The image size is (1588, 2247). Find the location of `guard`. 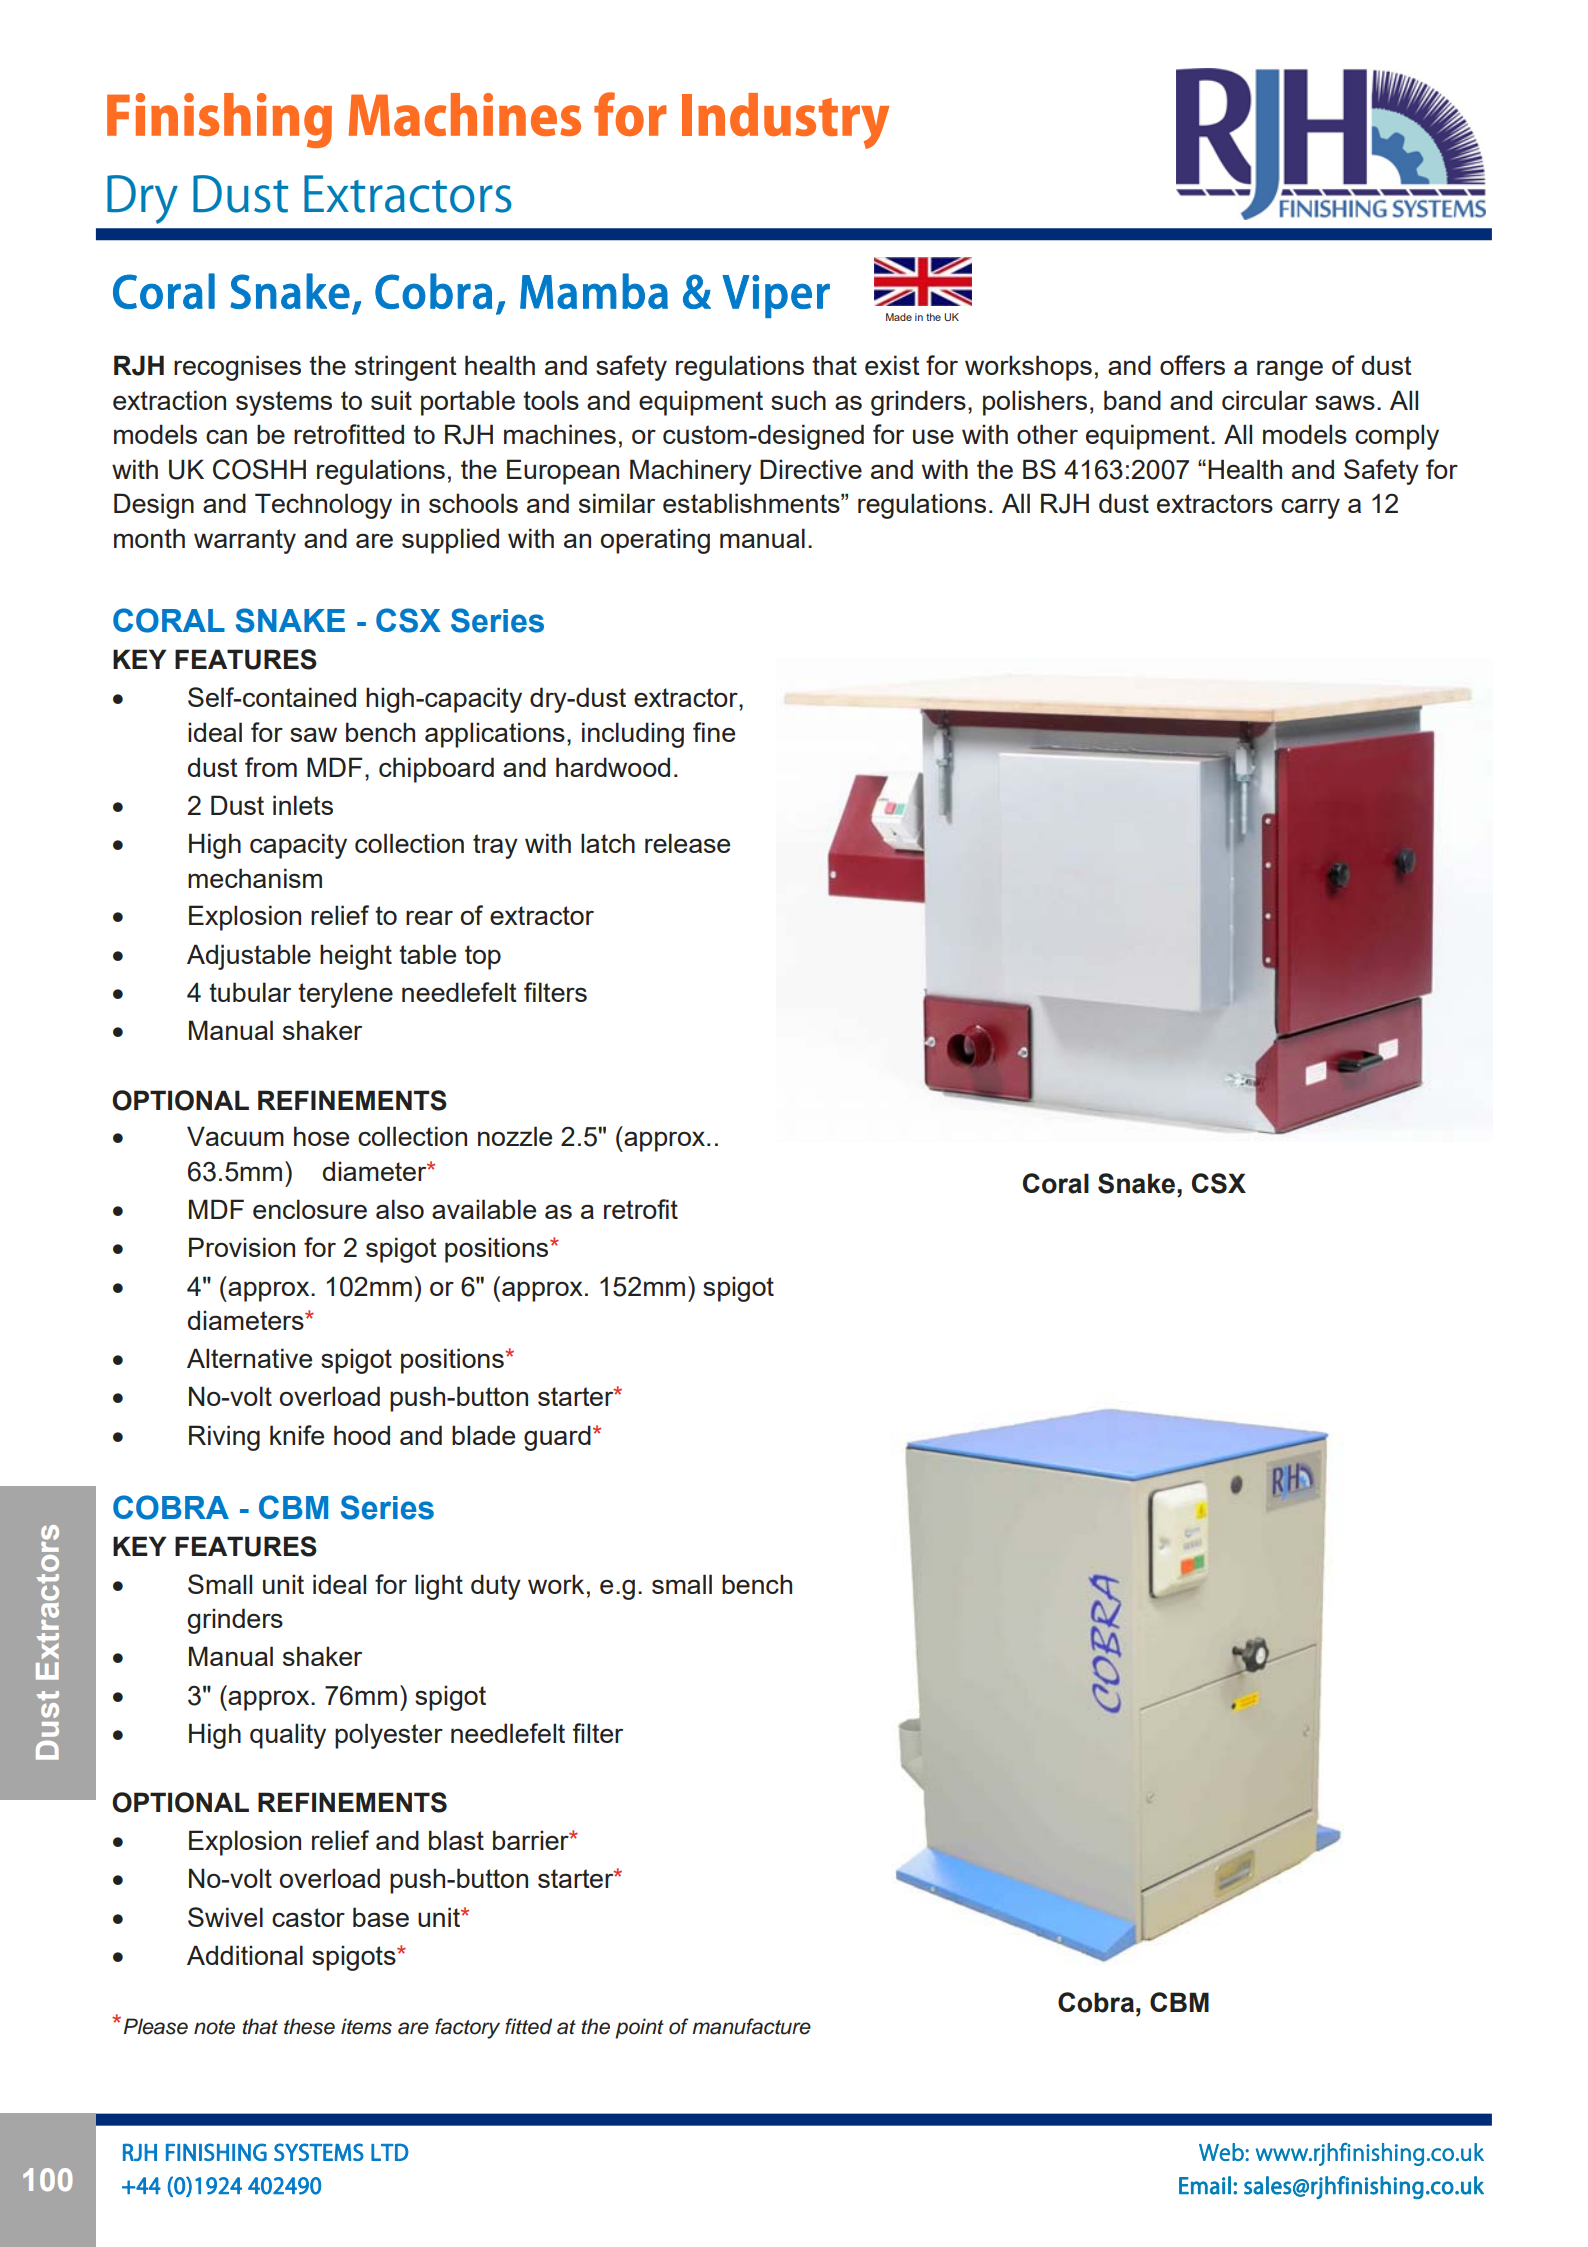

guard is located at coordinates (557, 1438).
